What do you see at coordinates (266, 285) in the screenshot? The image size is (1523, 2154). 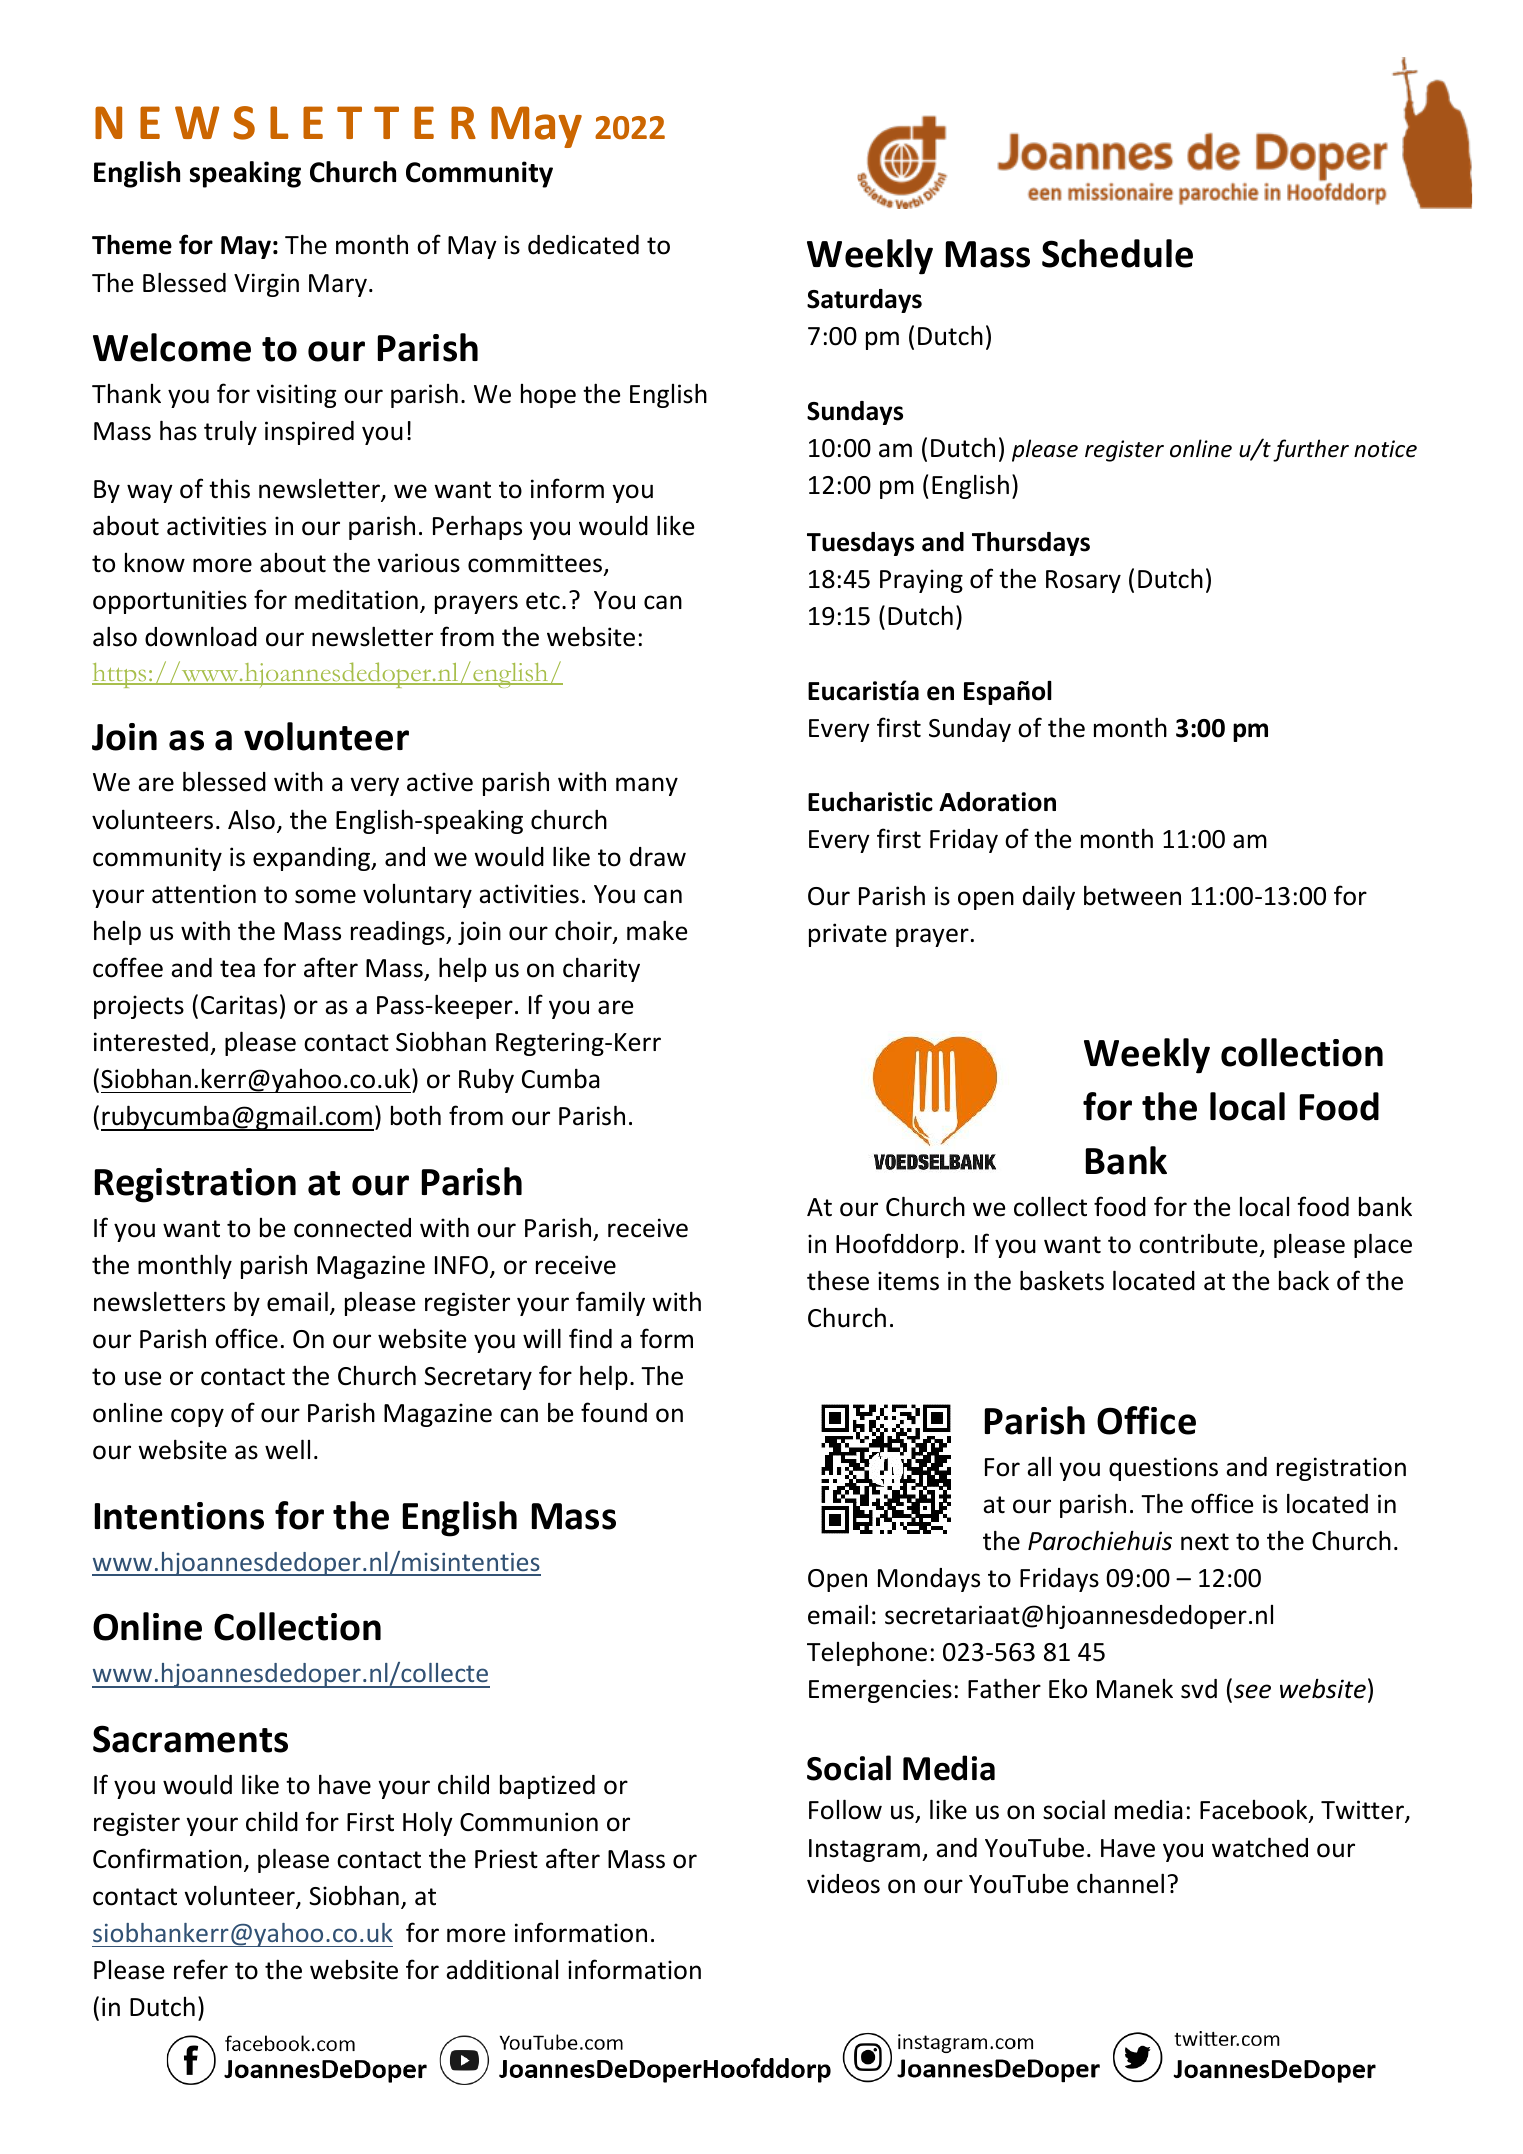 I see `Virgin` at bounding box center [266, 285].
